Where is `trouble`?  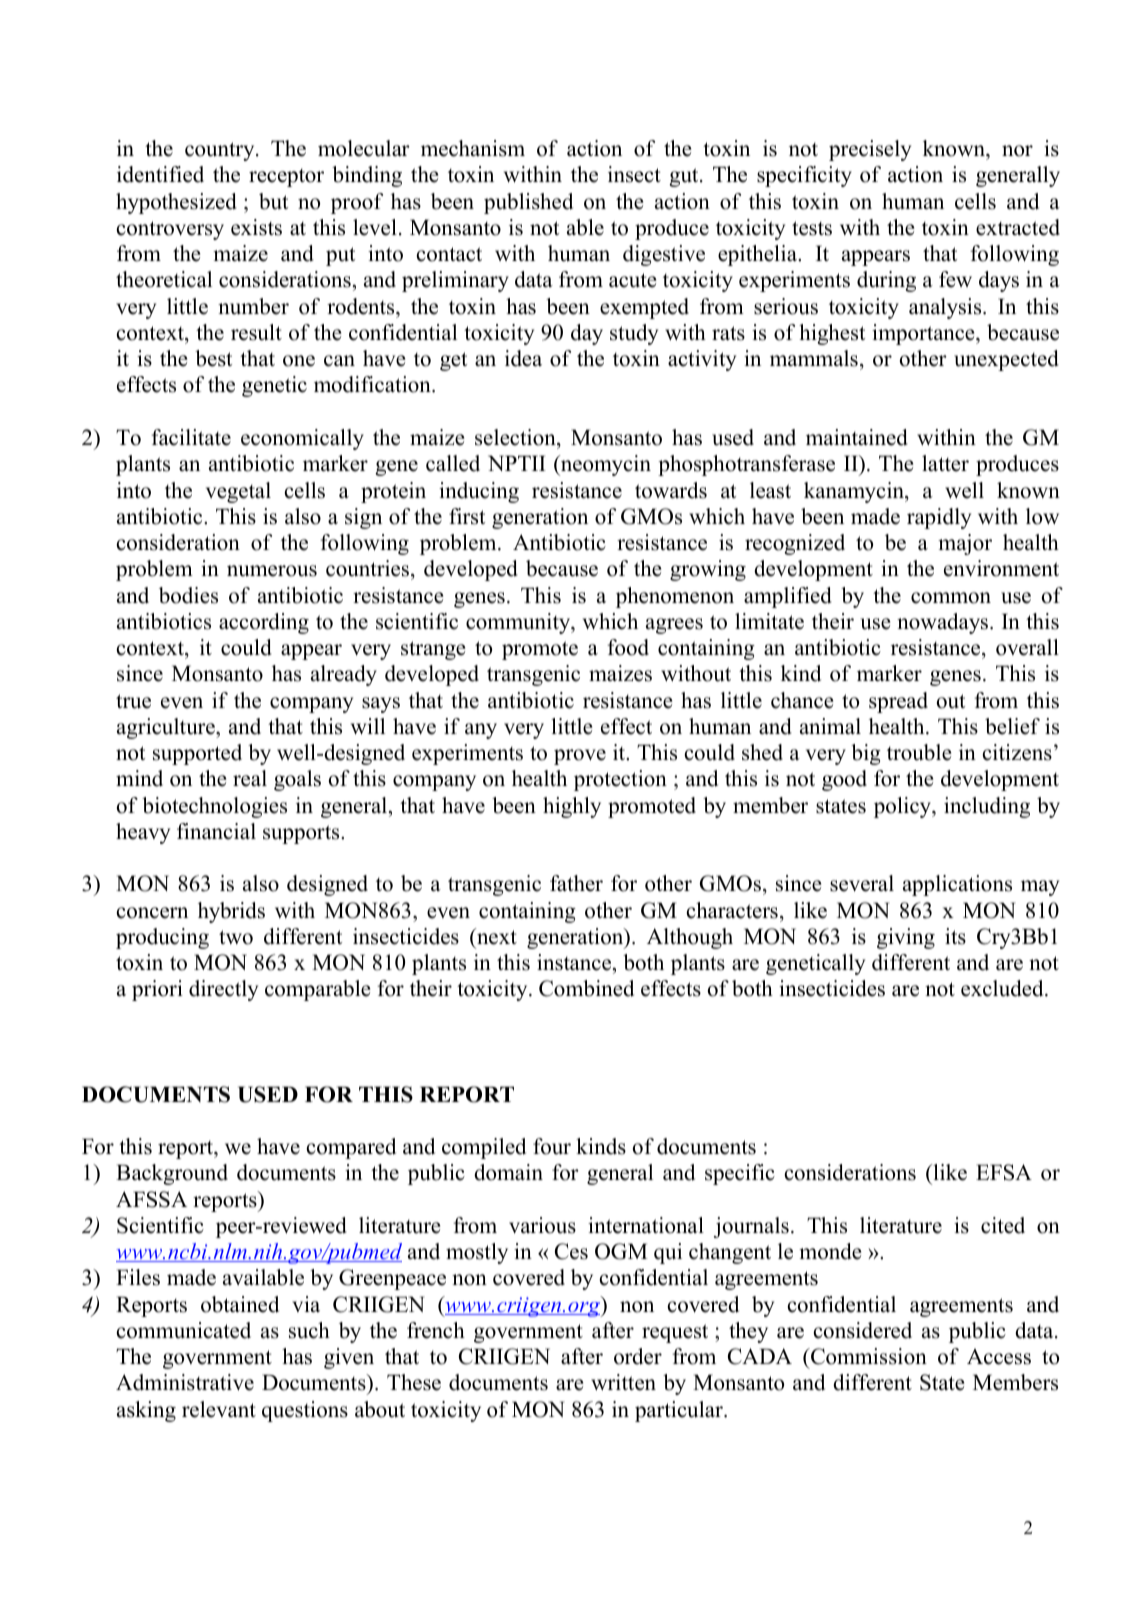
trouble is located at coordinates (919, 752).
